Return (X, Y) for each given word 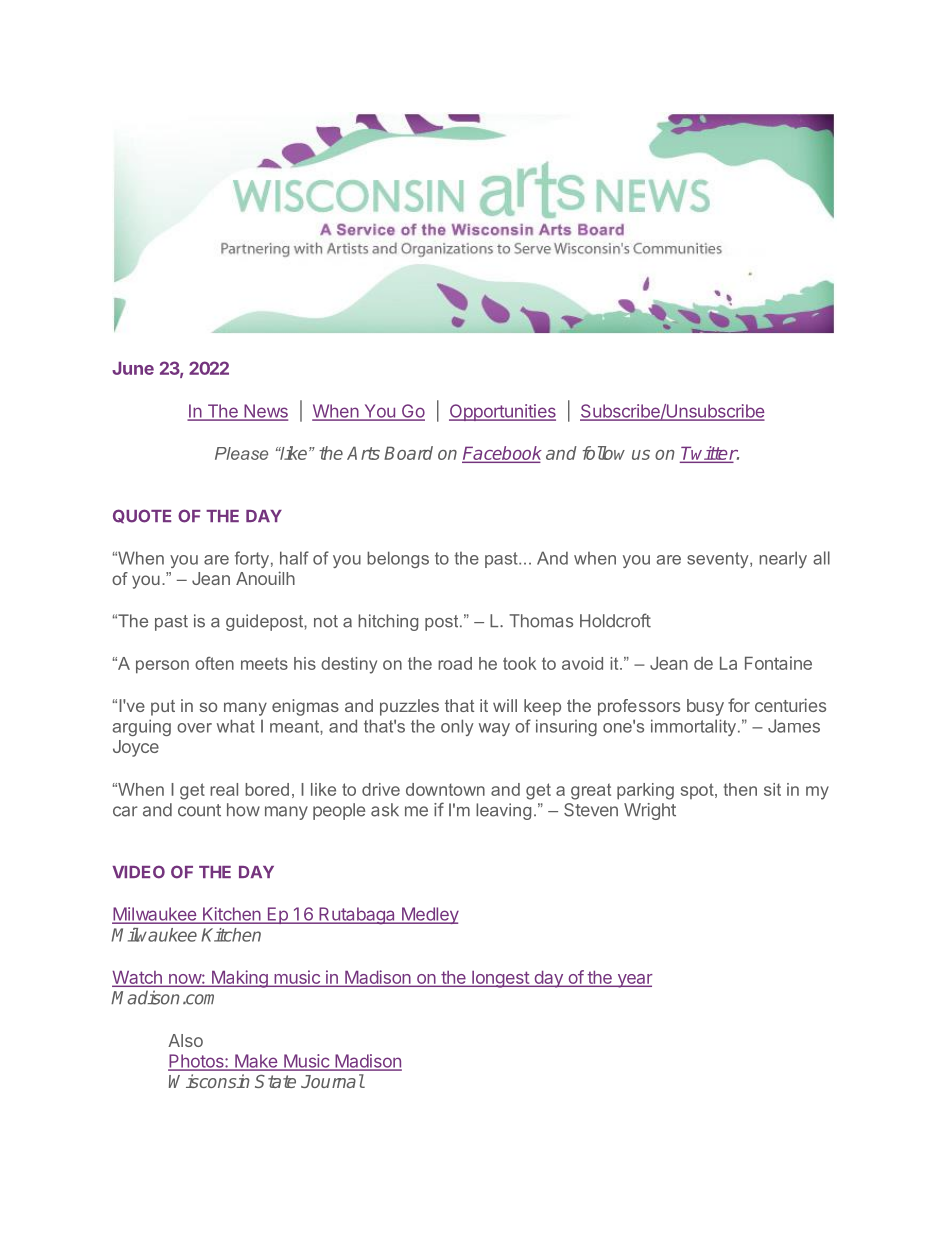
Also (185, 1040)
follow (604, 453)
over (194, 728)
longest (500, 979)
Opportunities (502, 412)
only (457, 727)
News (265, 412)
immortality (695, 727)
